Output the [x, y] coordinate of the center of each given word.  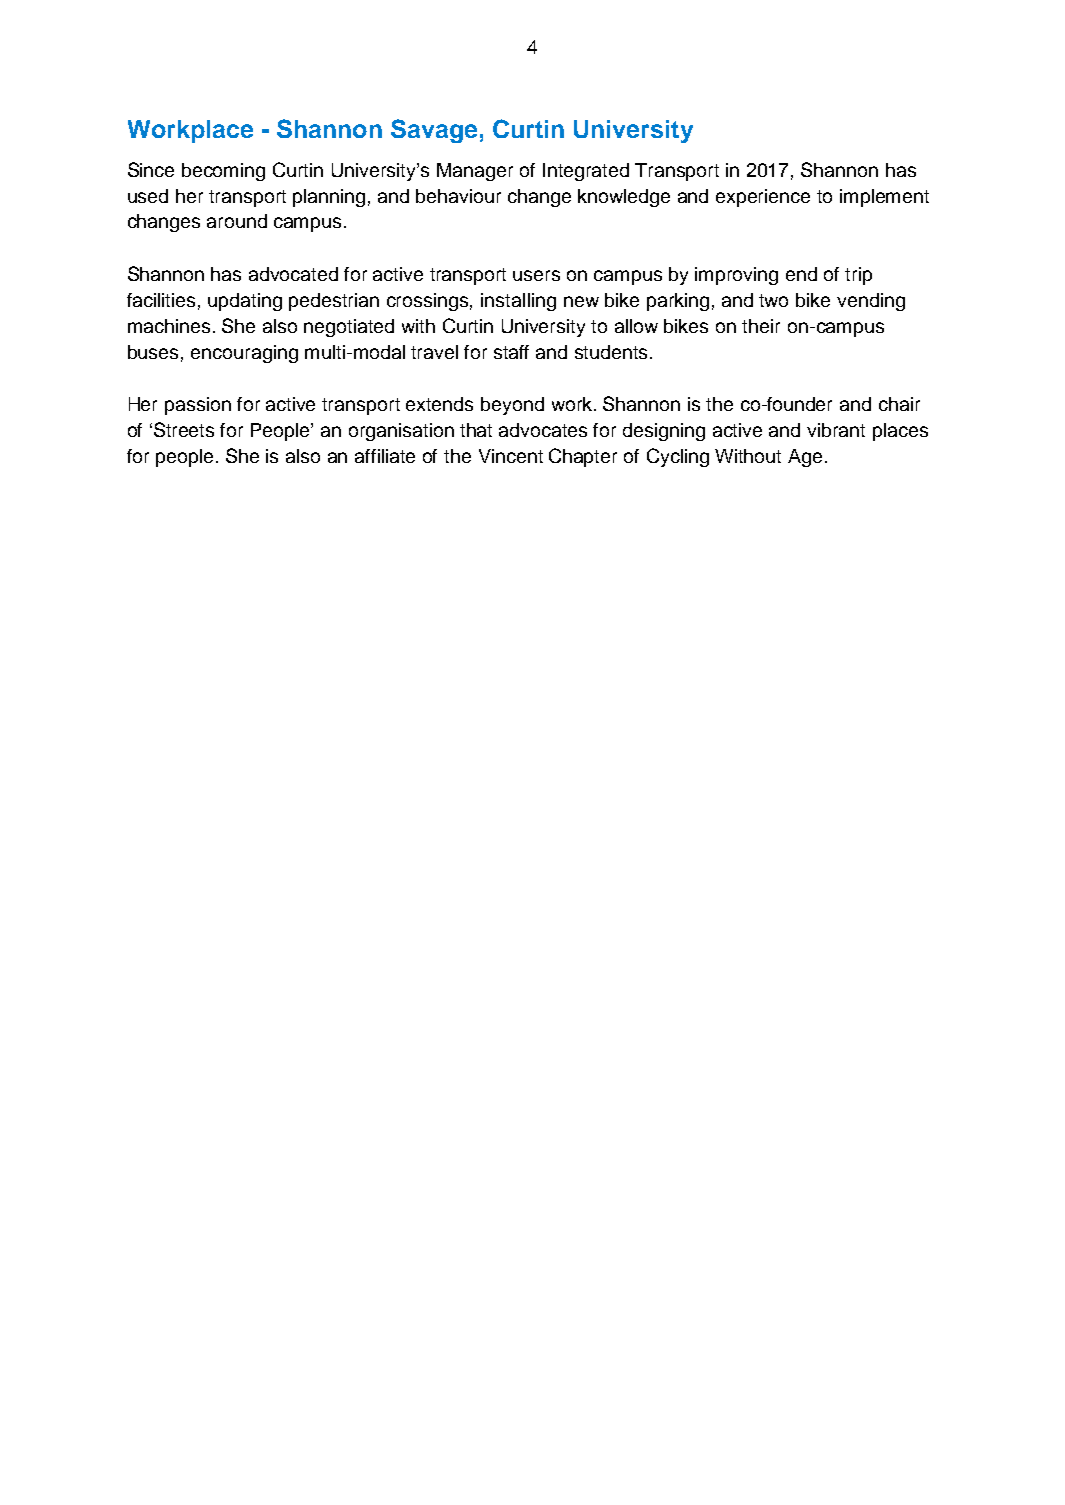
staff [511, 352]
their [761, 326]
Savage [434, 131]
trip [858, 276]
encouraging [244, 354]
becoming [223, 172]
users [536, 275]
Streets [184, 429]
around [237, 221]
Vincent [511, 456]
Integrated [586, 172]
